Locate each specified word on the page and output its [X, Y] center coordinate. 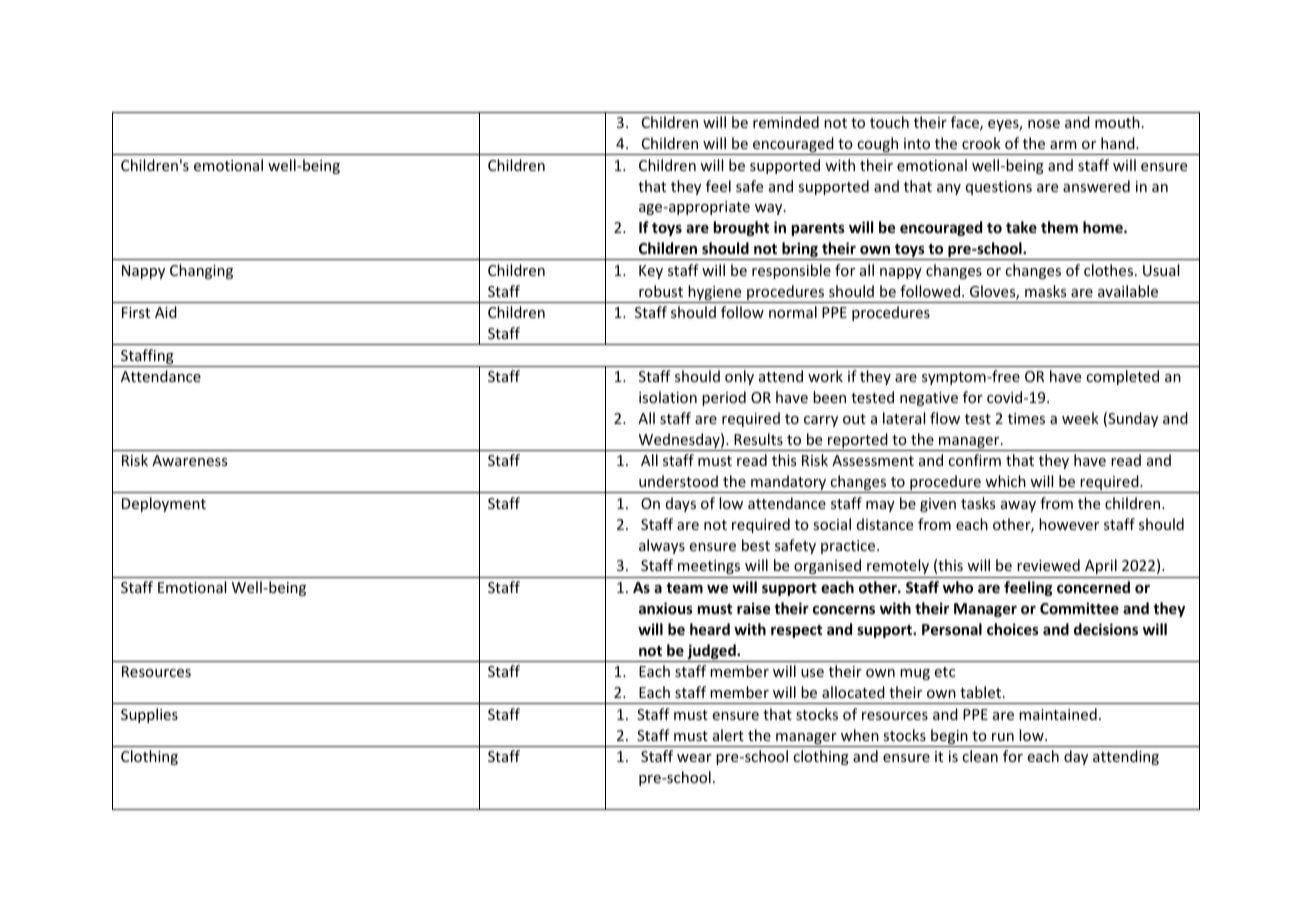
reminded [786, 122]
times [1026, 418]
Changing [201, 271]
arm [1063, 145]
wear [694, 758]
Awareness [189, 460]
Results [758, 439]
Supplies [149, 715]
